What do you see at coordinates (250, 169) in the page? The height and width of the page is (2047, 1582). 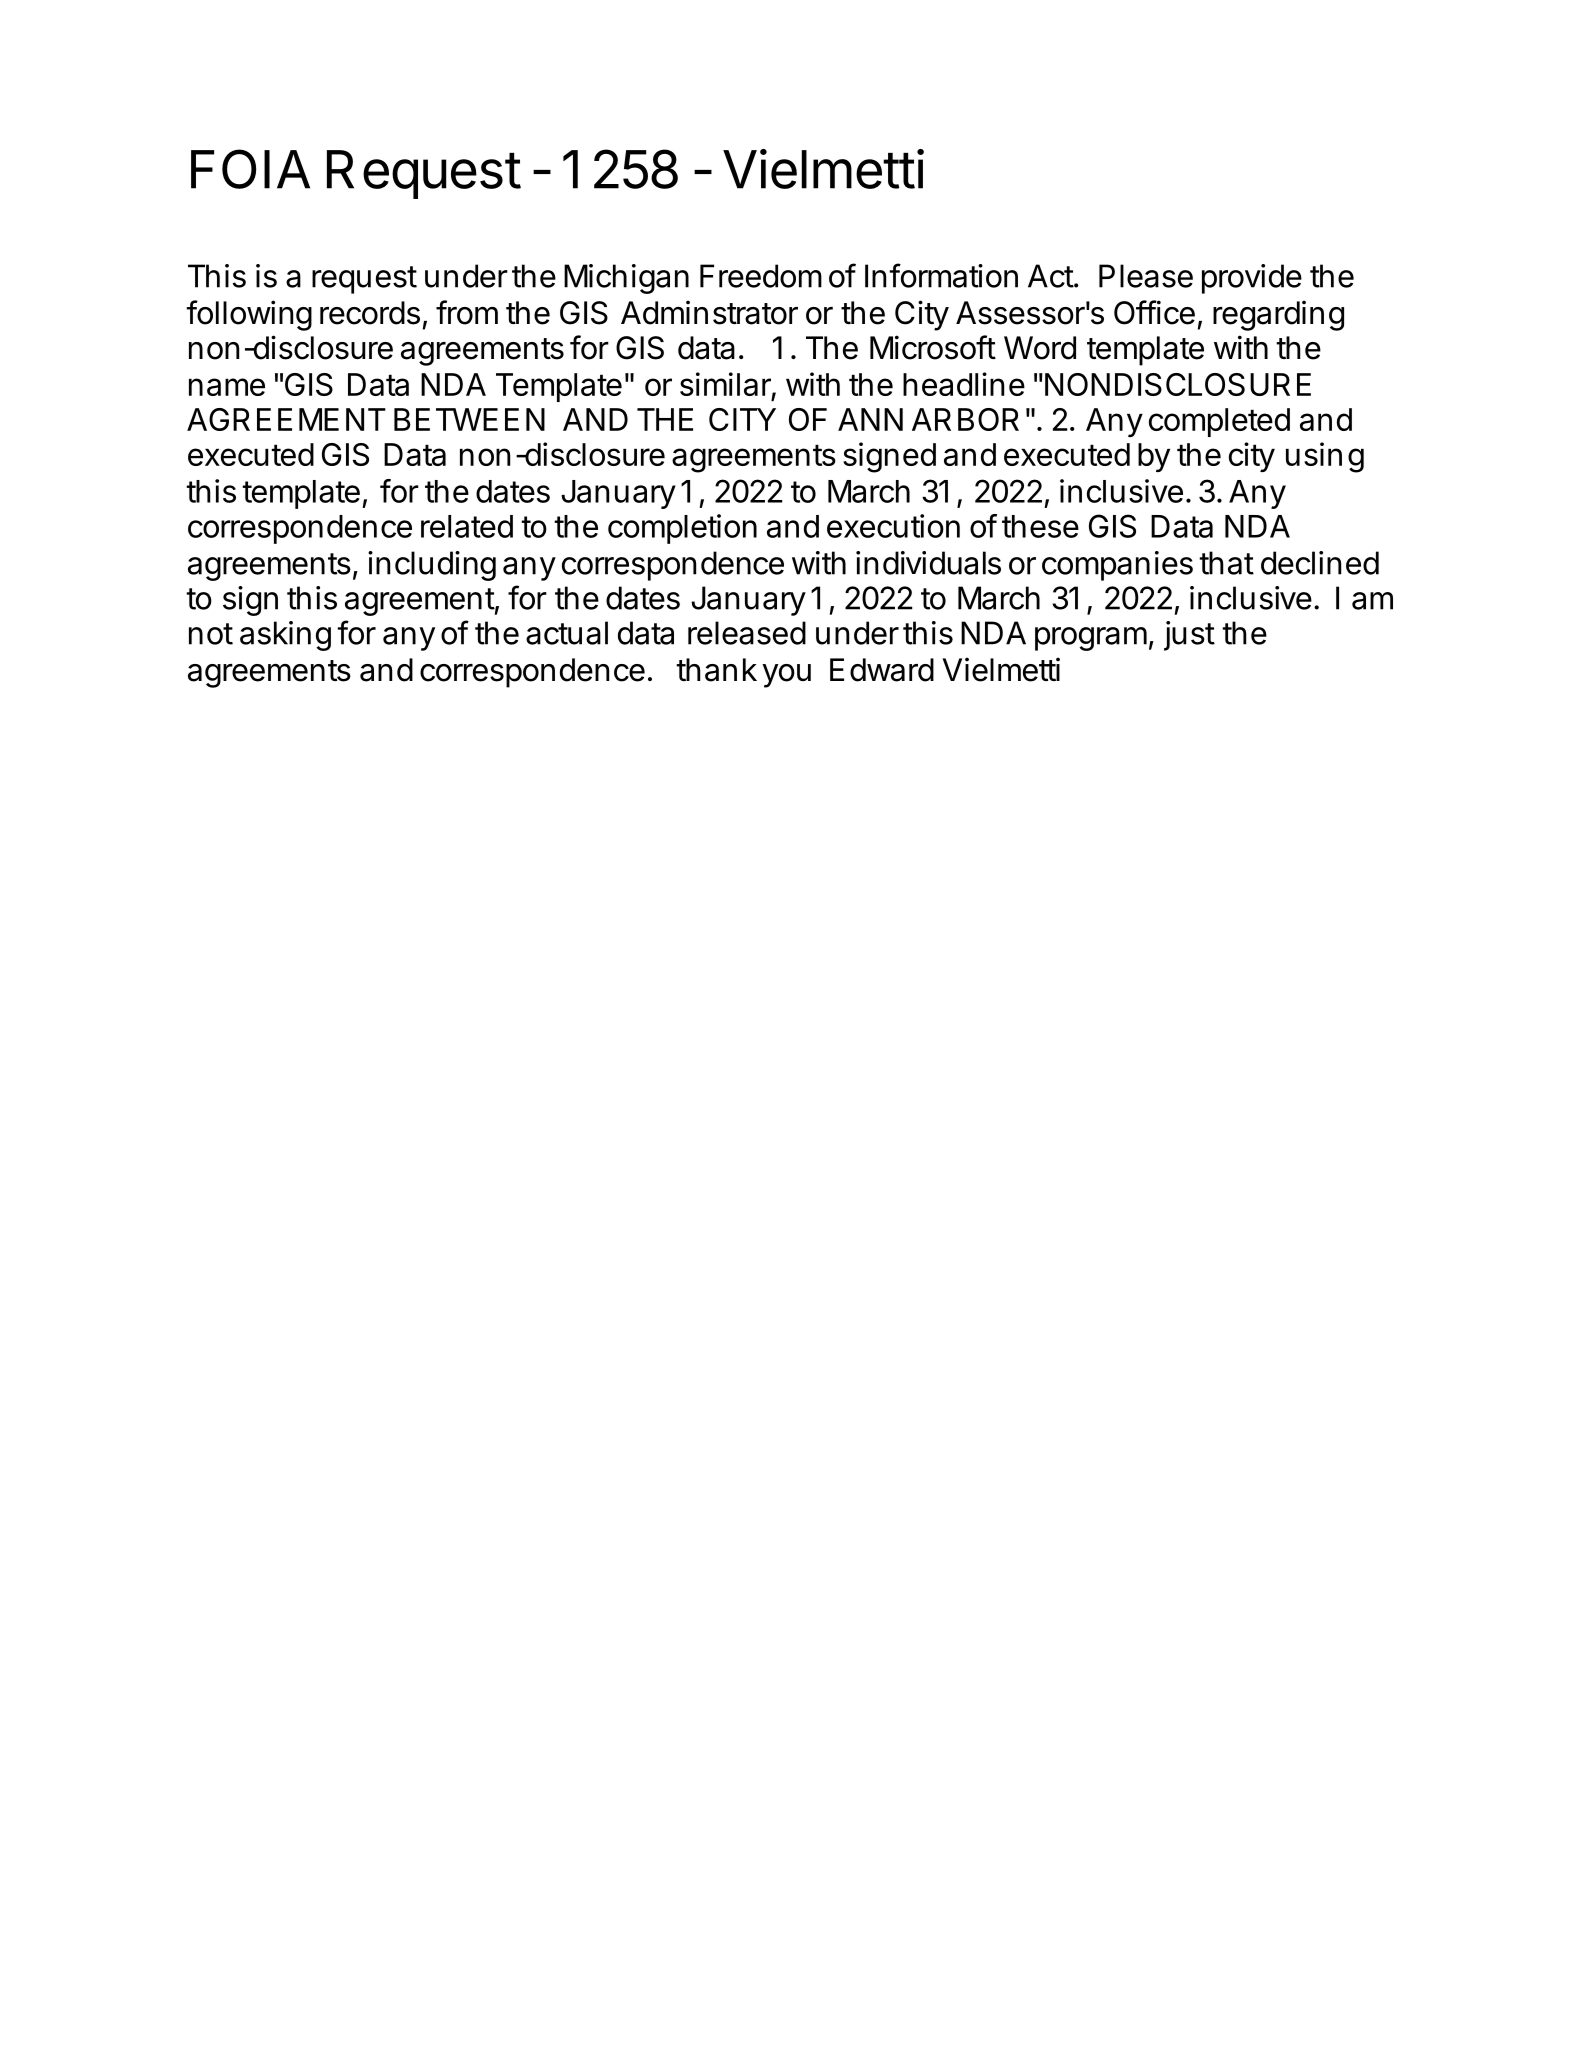 I see `FOIA` at bounding box center [250, 169].
